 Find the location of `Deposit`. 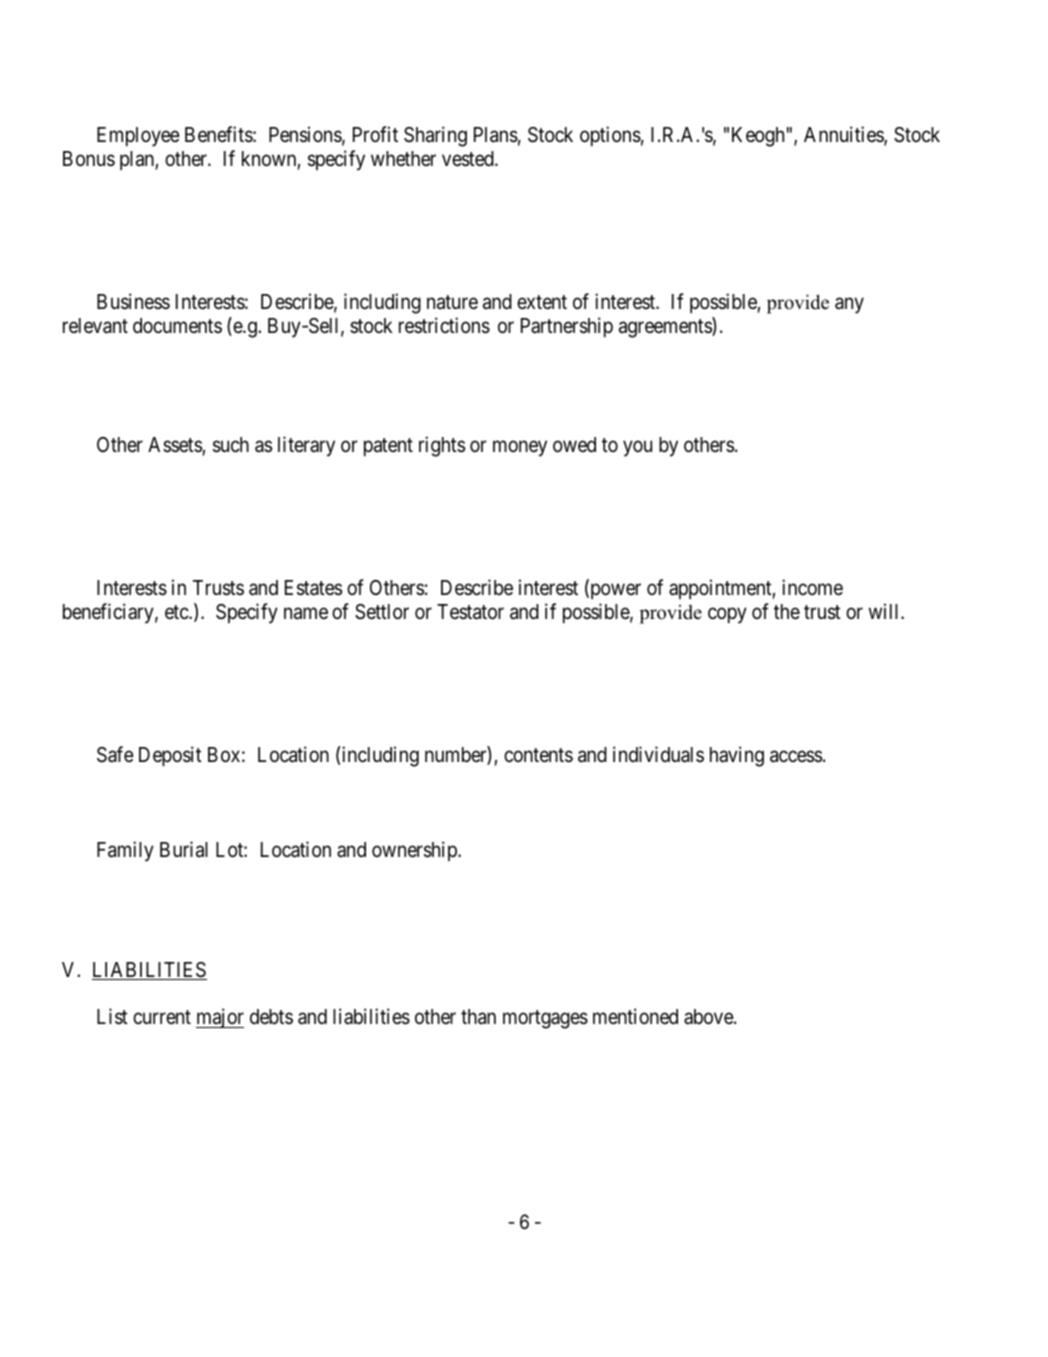

Deposit is located at coordinates (170, 756).
